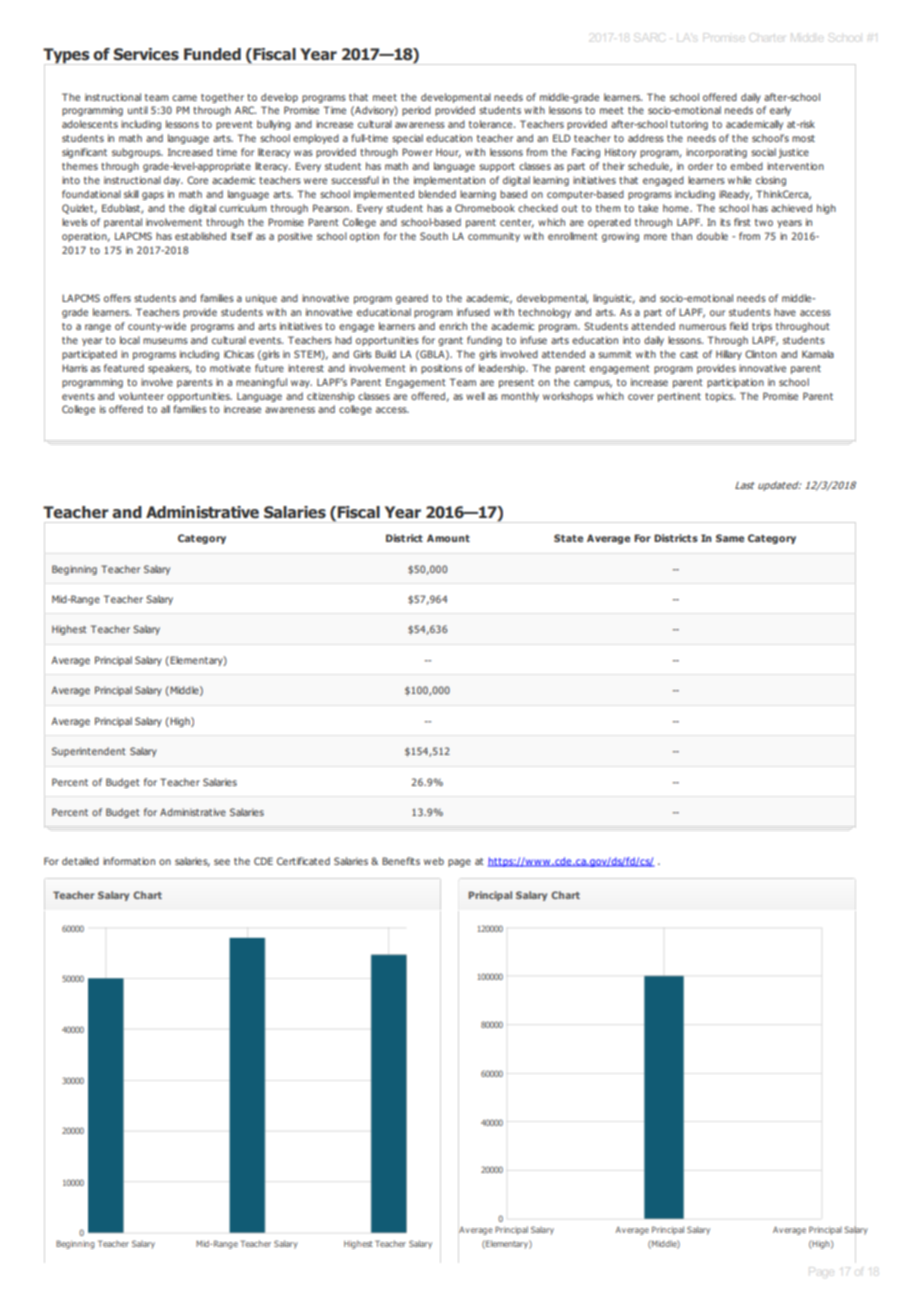 The width and height of the image is (924, 1308). What do you see at coordinates (129, 861) in the image?
I see `information` at bounding box center [129, 861].
